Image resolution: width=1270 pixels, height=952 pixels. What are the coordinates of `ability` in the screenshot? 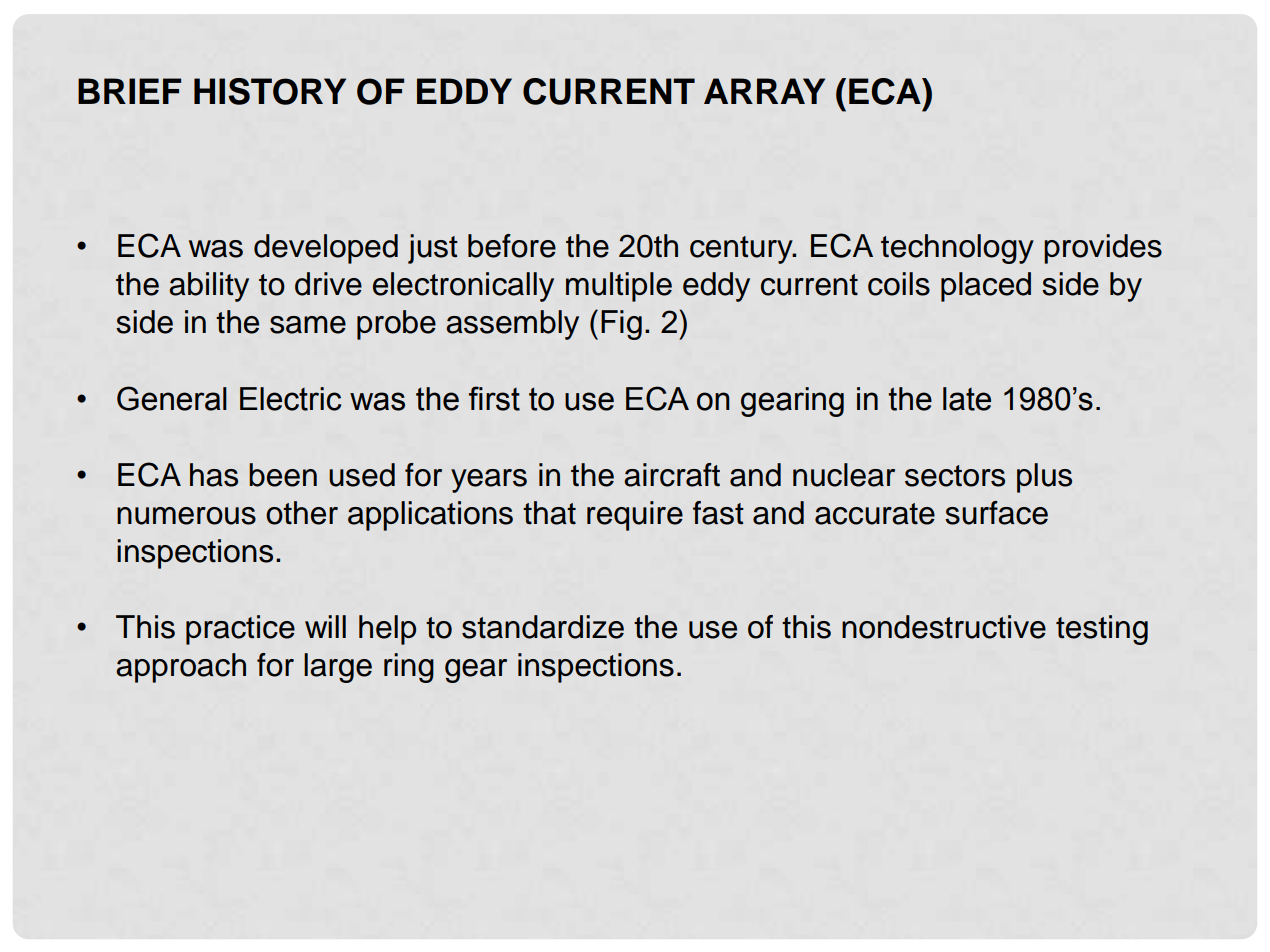 It's located at (209, 287).
